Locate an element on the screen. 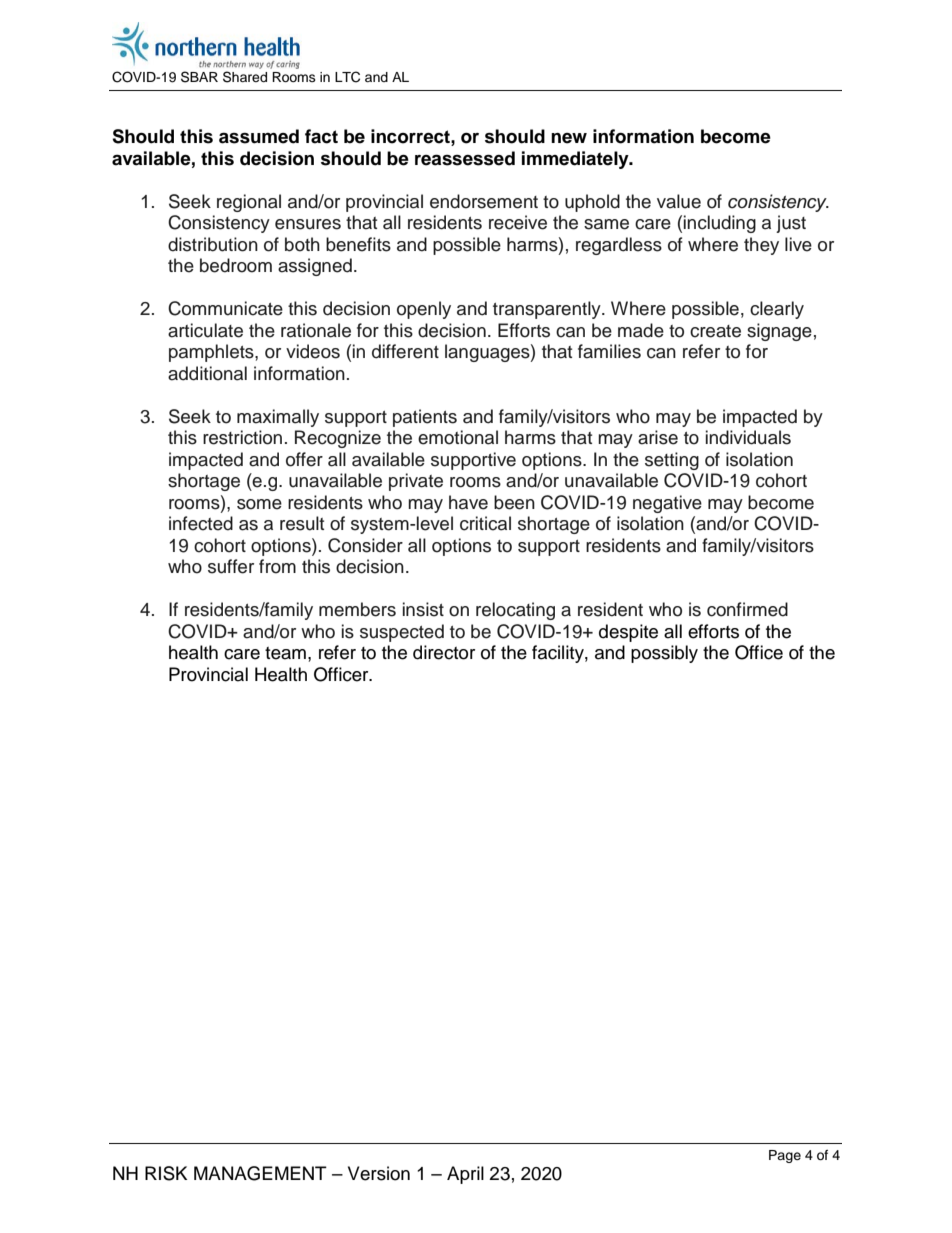  assumed is located at coordinates (259, 136).
